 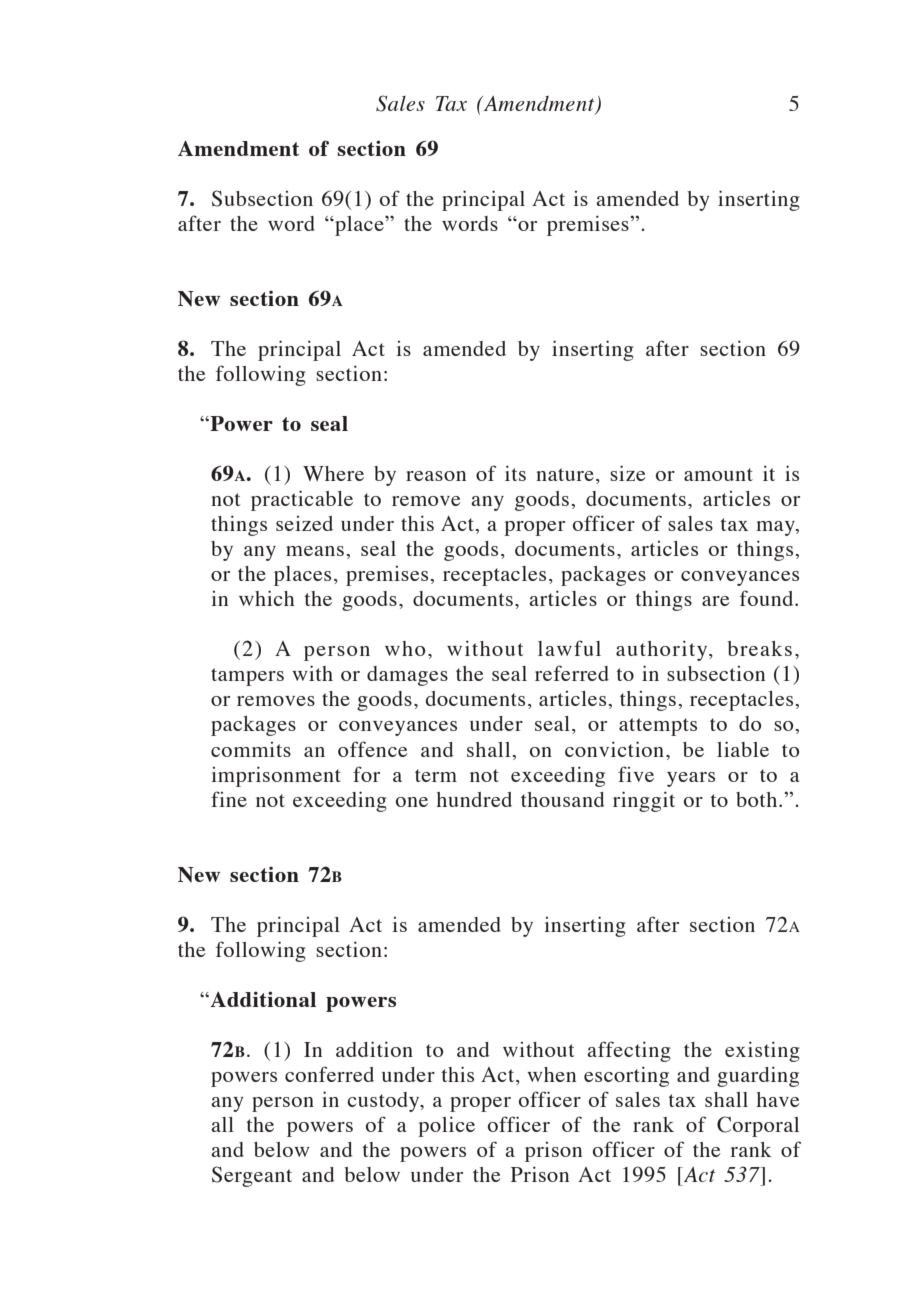 What do you see at coordinates (446, 1126) in the screenshot?
I see `police` at bounding box center [446, 1126].
